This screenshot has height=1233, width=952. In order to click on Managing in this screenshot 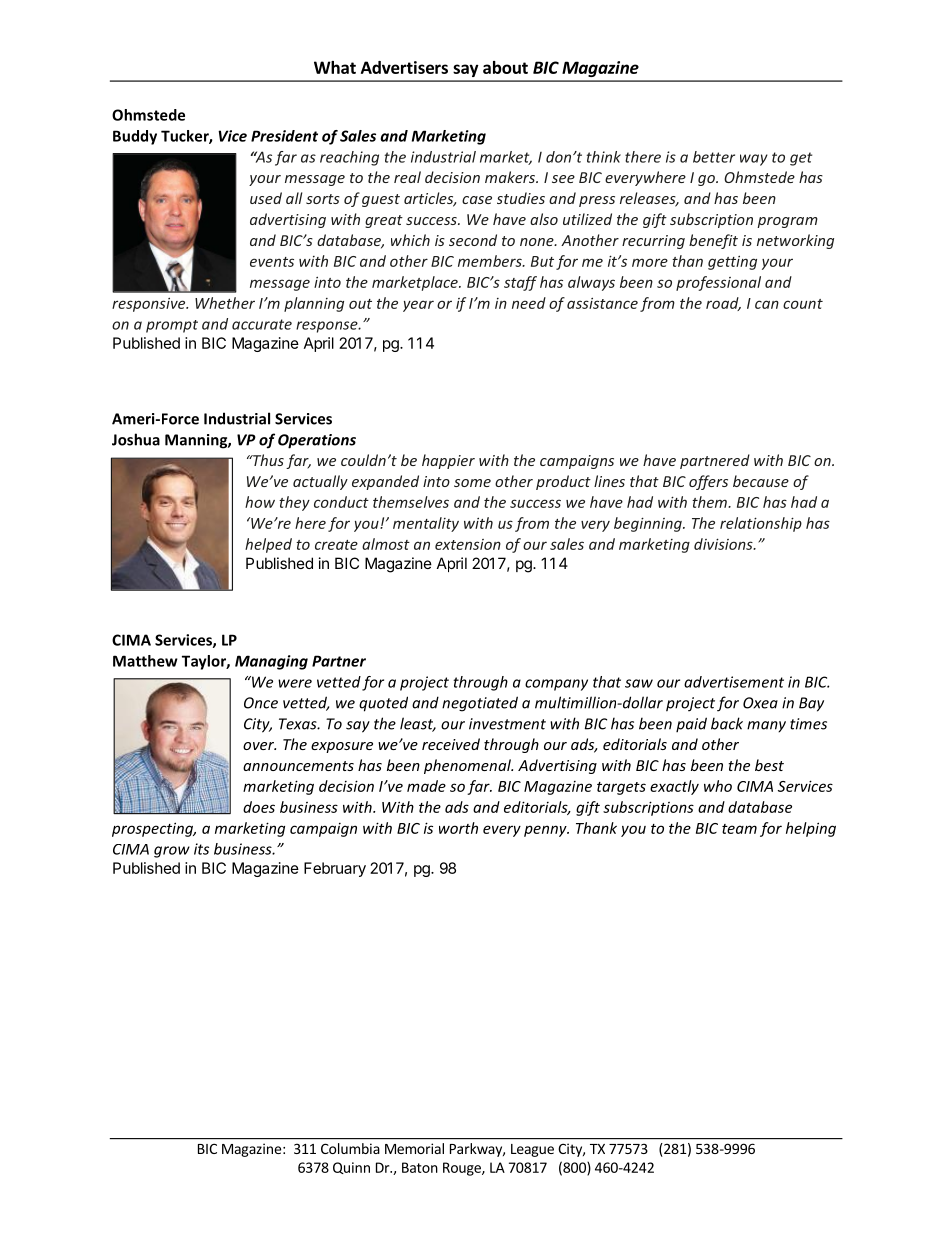, I will do `click(271, 662)`.
